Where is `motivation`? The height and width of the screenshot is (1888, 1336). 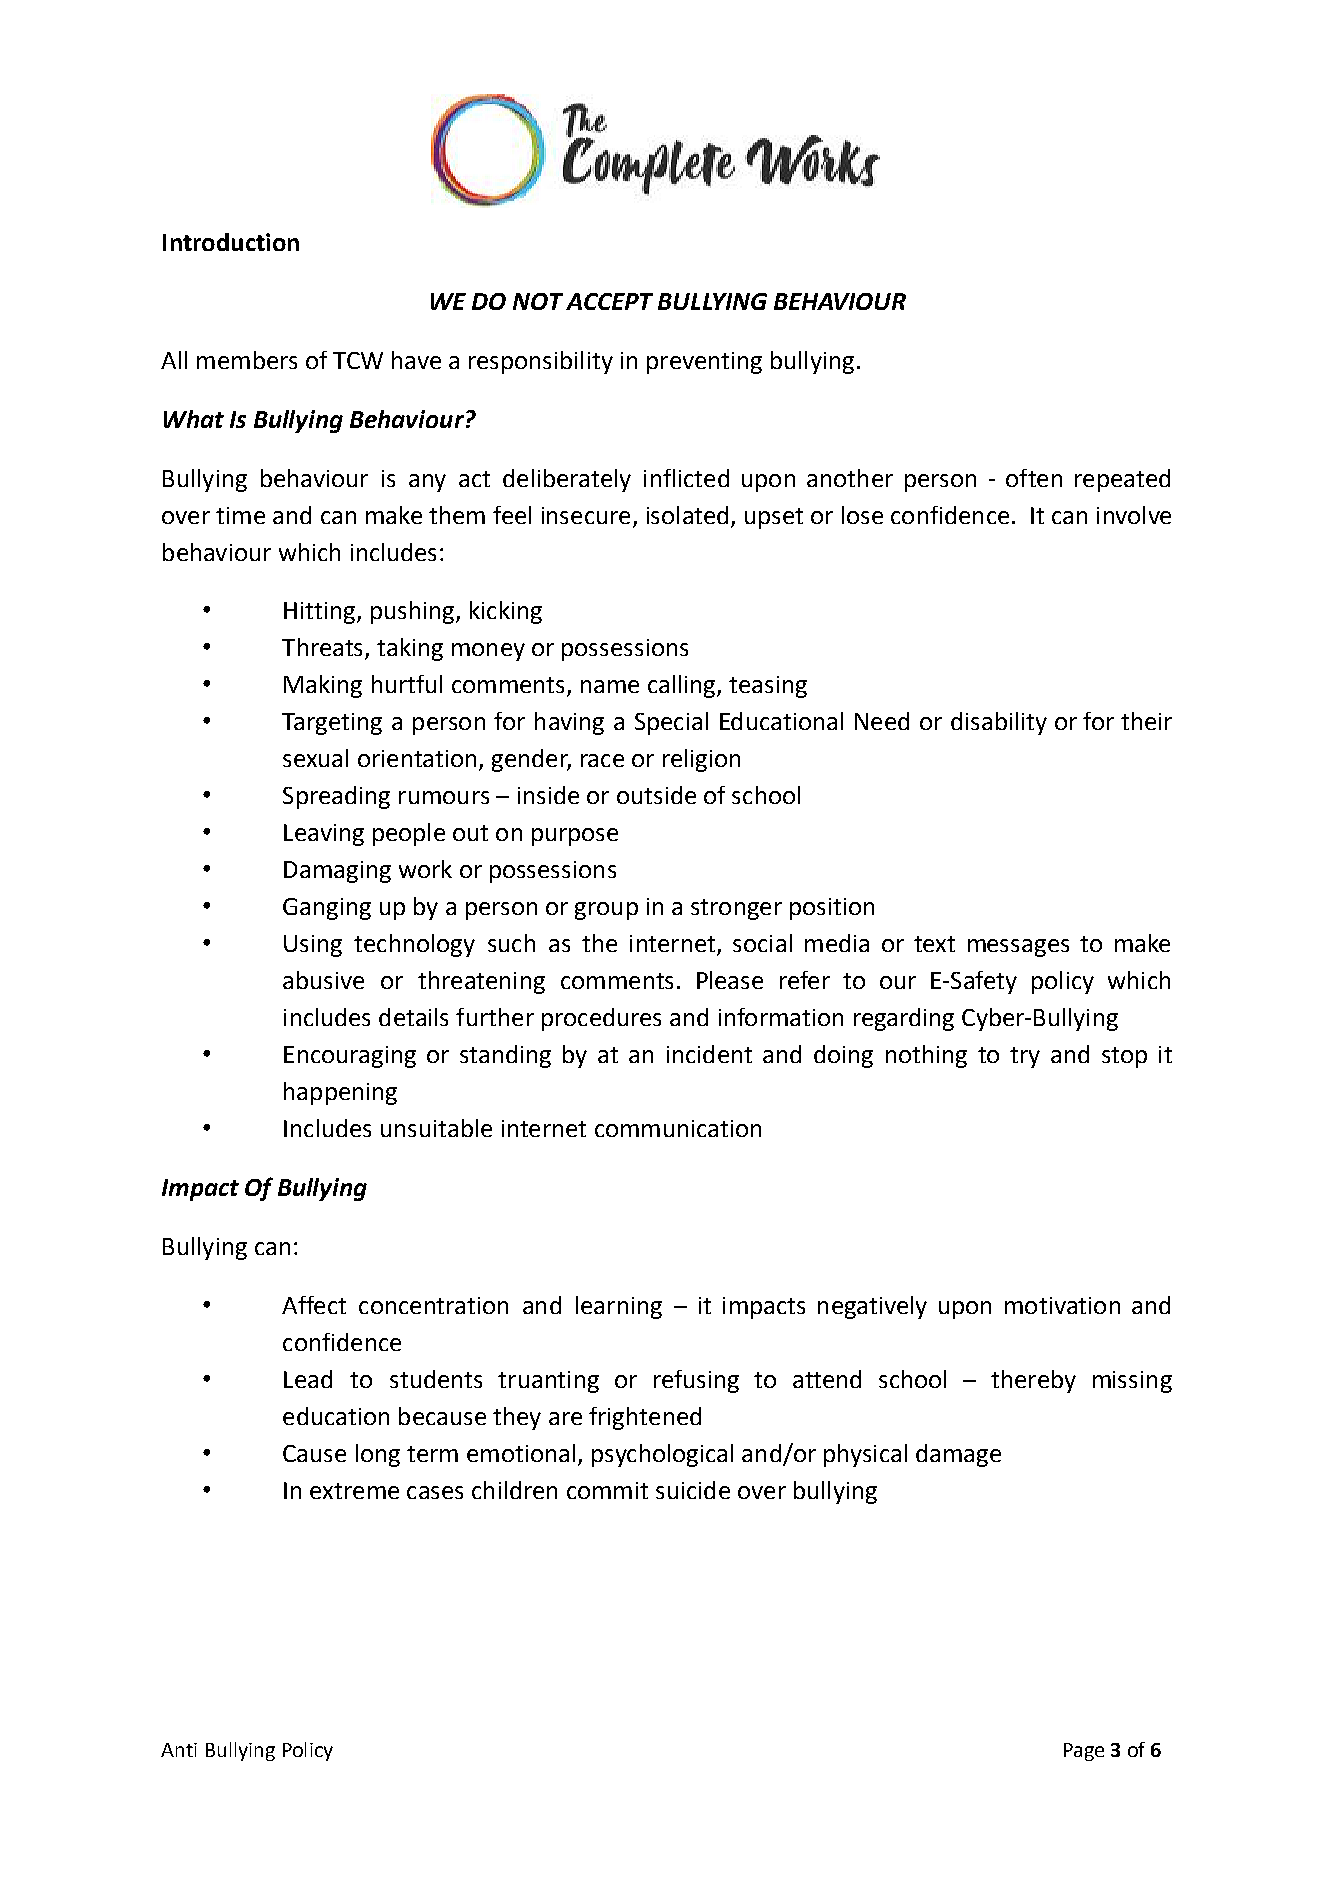 motivation is located at coordinates (1062, 1305).
